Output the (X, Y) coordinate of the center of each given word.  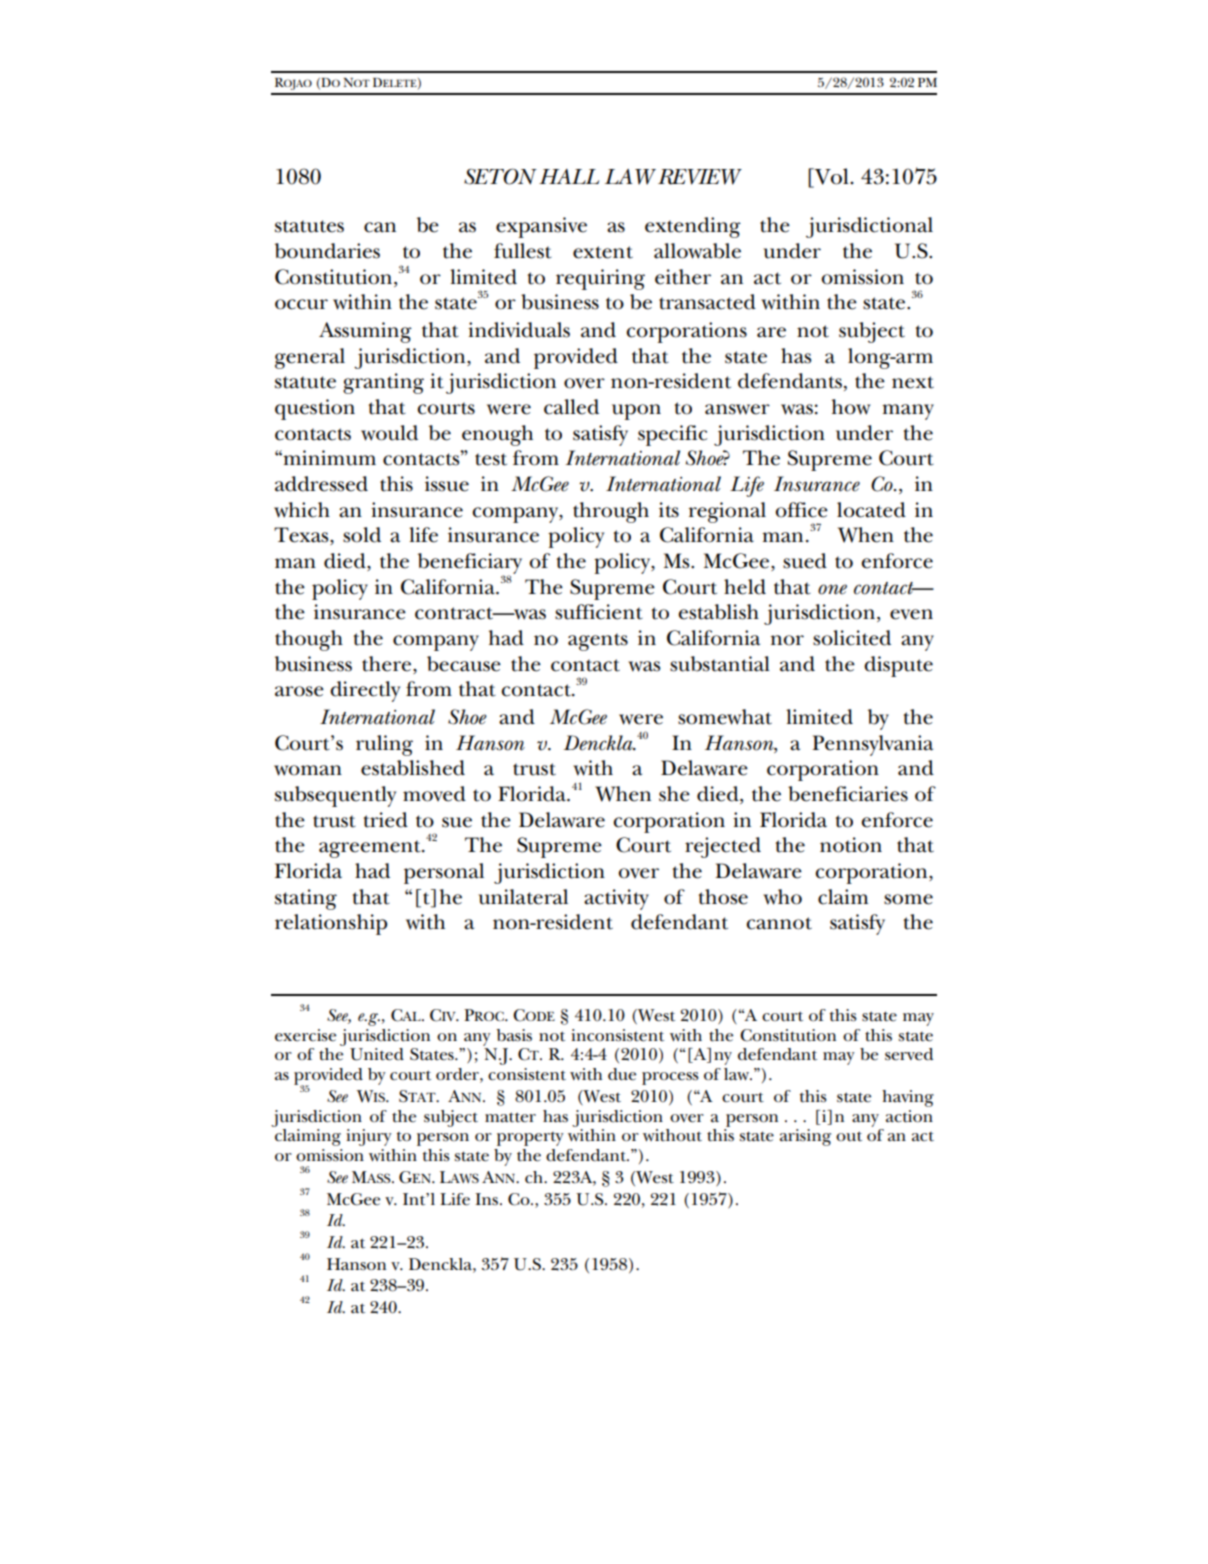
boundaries (327, 251)
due (622, 1074)
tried (386, 820)
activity (616, 899)
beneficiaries (848, 794)
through (611, 512)
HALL (569, 176)
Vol (831, 176)
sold (362, 535)
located (871, 510)
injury (369, 1137)
